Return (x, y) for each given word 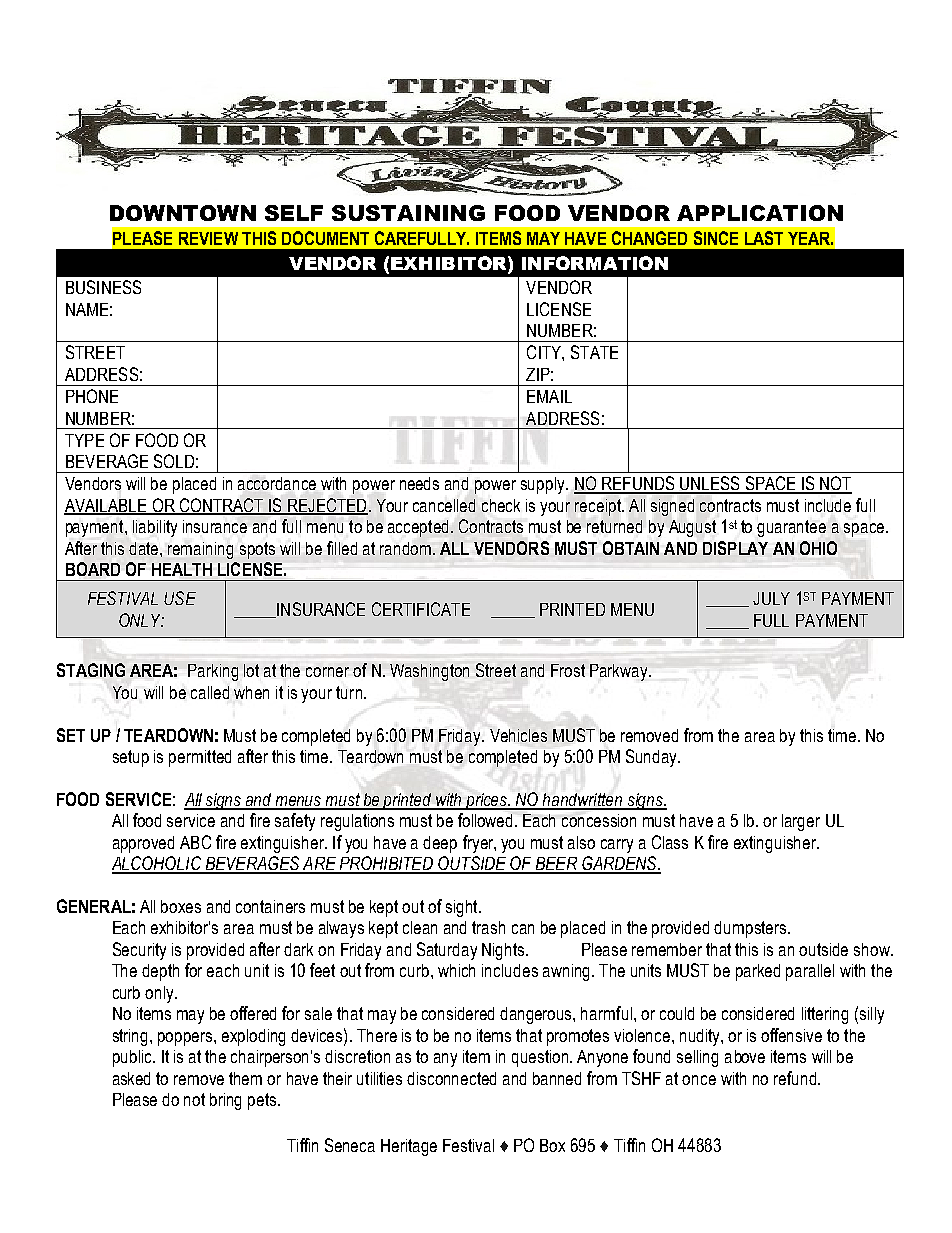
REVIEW (208, 238)
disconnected (451, 1078)
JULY (771, 598)
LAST (764, 238)
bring (225, 1101)
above (745, 1056)
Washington (429, 672)
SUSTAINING (408, 213)
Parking (213, 672)
